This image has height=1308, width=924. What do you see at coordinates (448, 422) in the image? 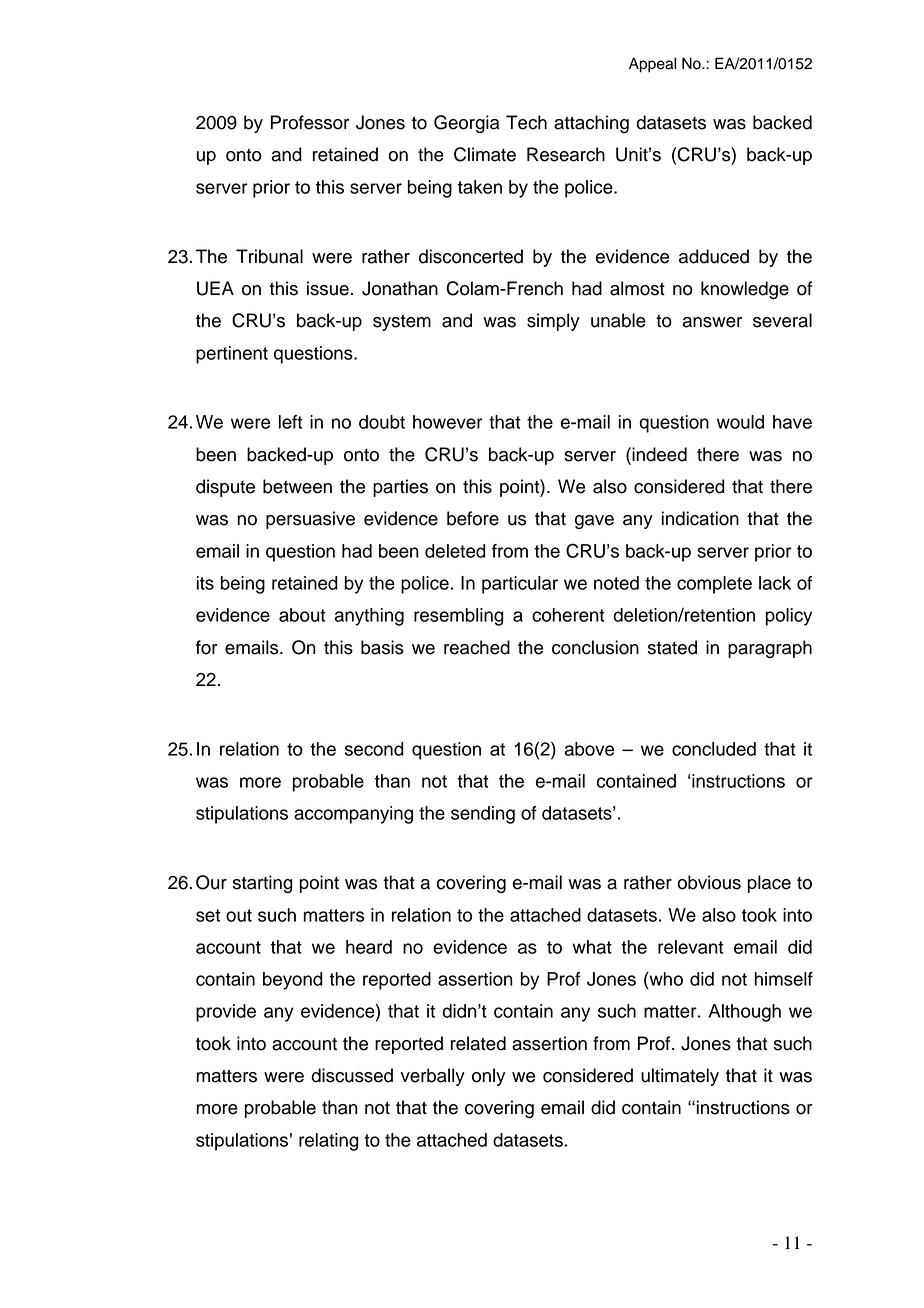
I see `however` at bounding box center [448, 422].
